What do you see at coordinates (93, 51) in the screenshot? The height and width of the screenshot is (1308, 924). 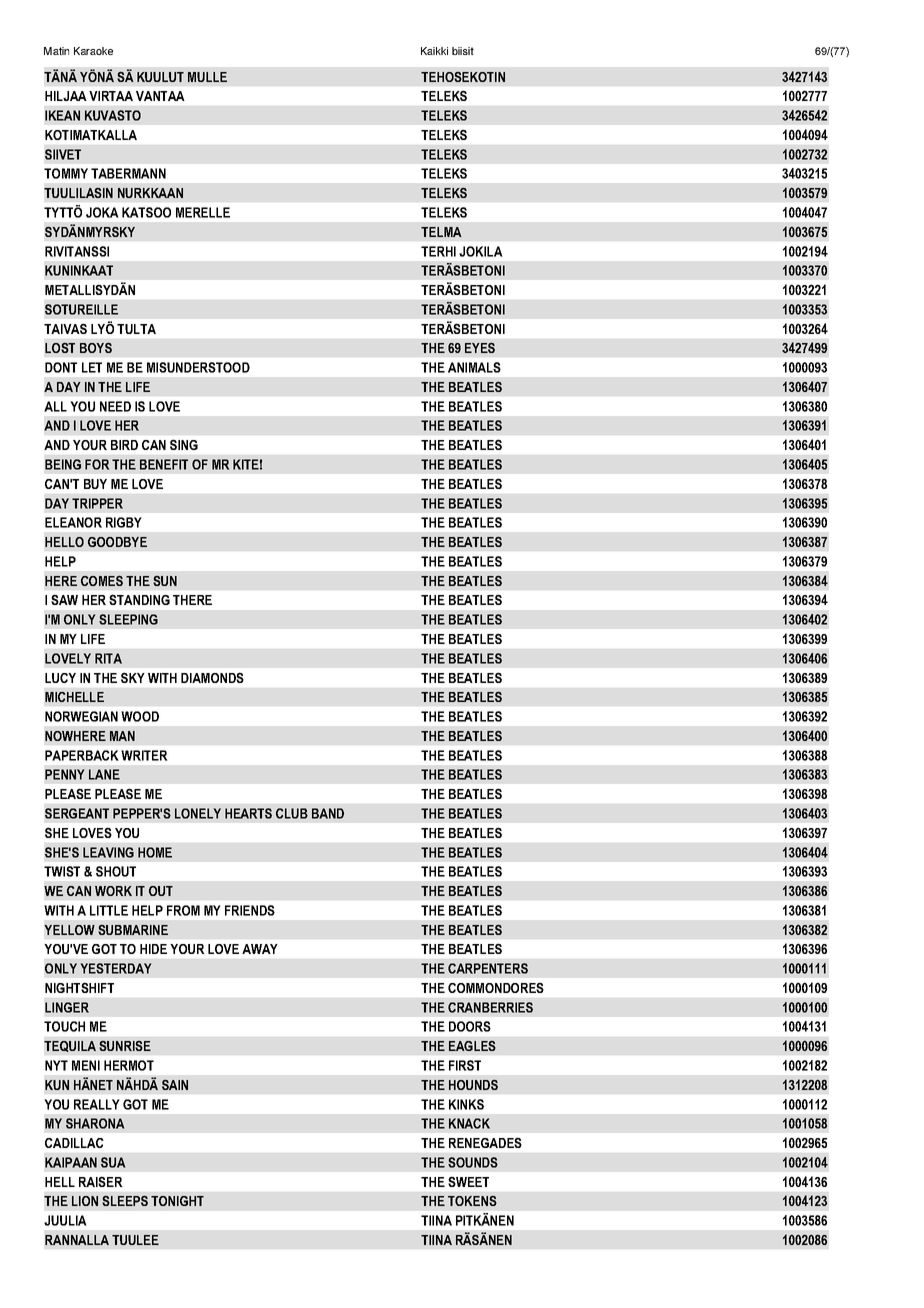 I see `Karaoke` at bounding box center [93, 51].
